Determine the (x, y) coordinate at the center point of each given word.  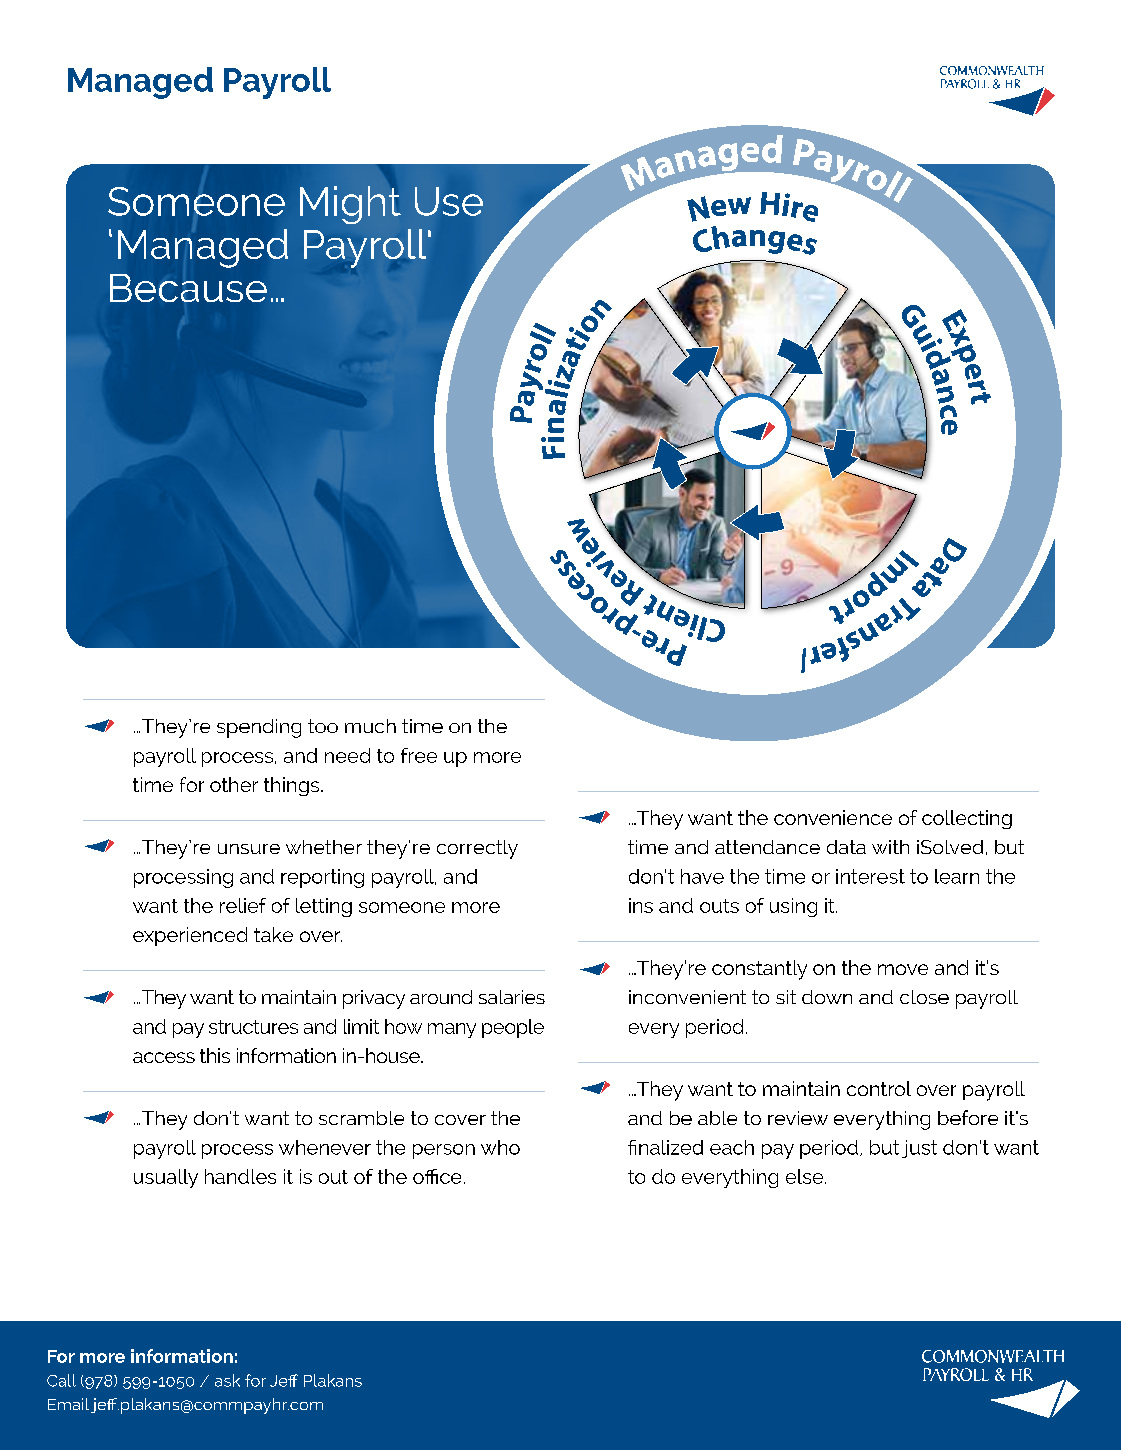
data (846, 847)
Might (350, 205)
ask (227, 1380)
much (370, 726)
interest (870, 876)
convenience (833, 817)
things (293, 786)
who (500, 1147)
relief (243, 905)
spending (259, 728)
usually (166, 1178)
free (419, 755)
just (919, 1149)
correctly (477, 849)
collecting (967, 819)
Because (188, 288)
